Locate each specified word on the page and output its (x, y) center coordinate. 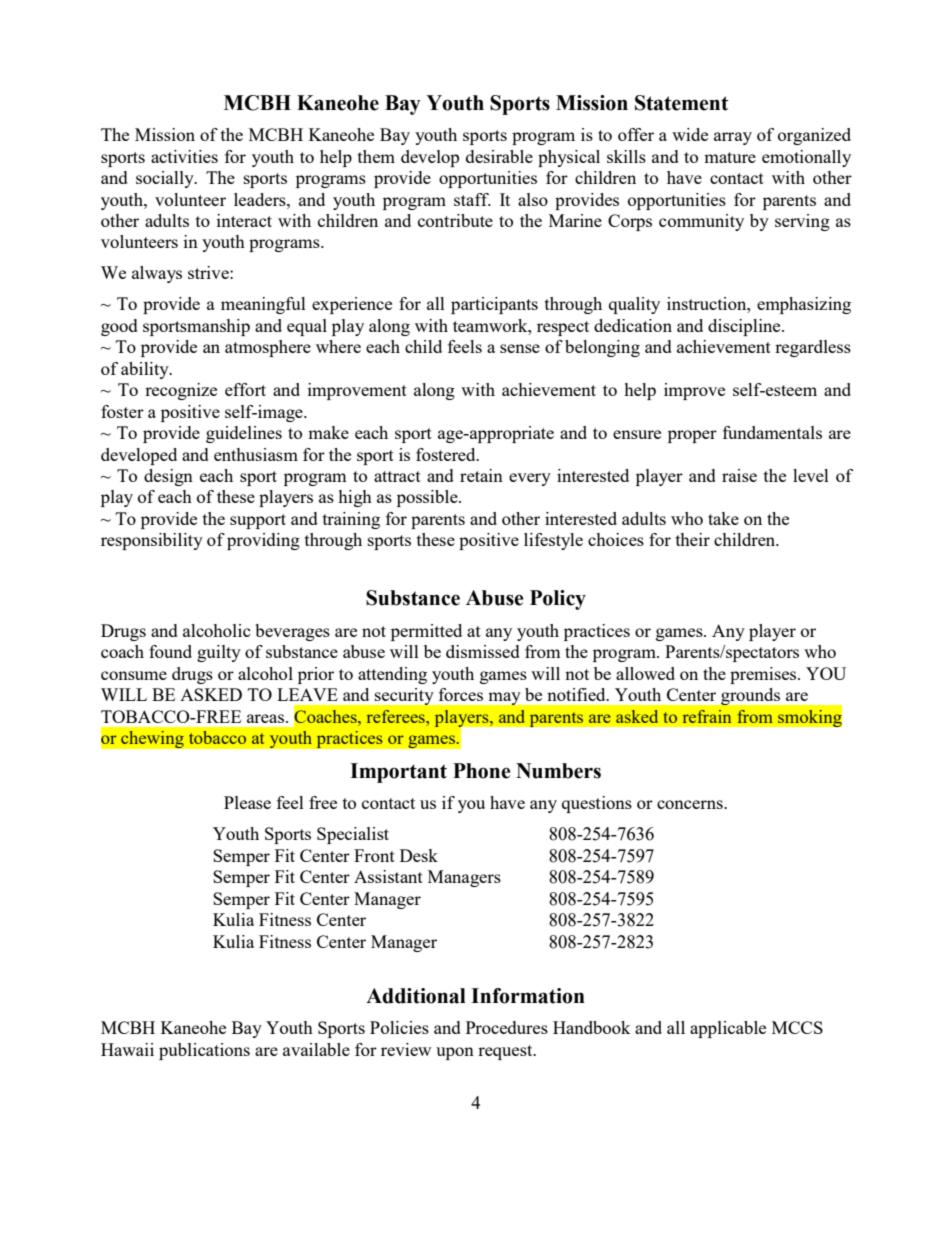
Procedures (507, 1027)
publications (204, 1051)
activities (184, 156)
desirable (499, 156)
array (733, 138)
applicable (728, 1029)
